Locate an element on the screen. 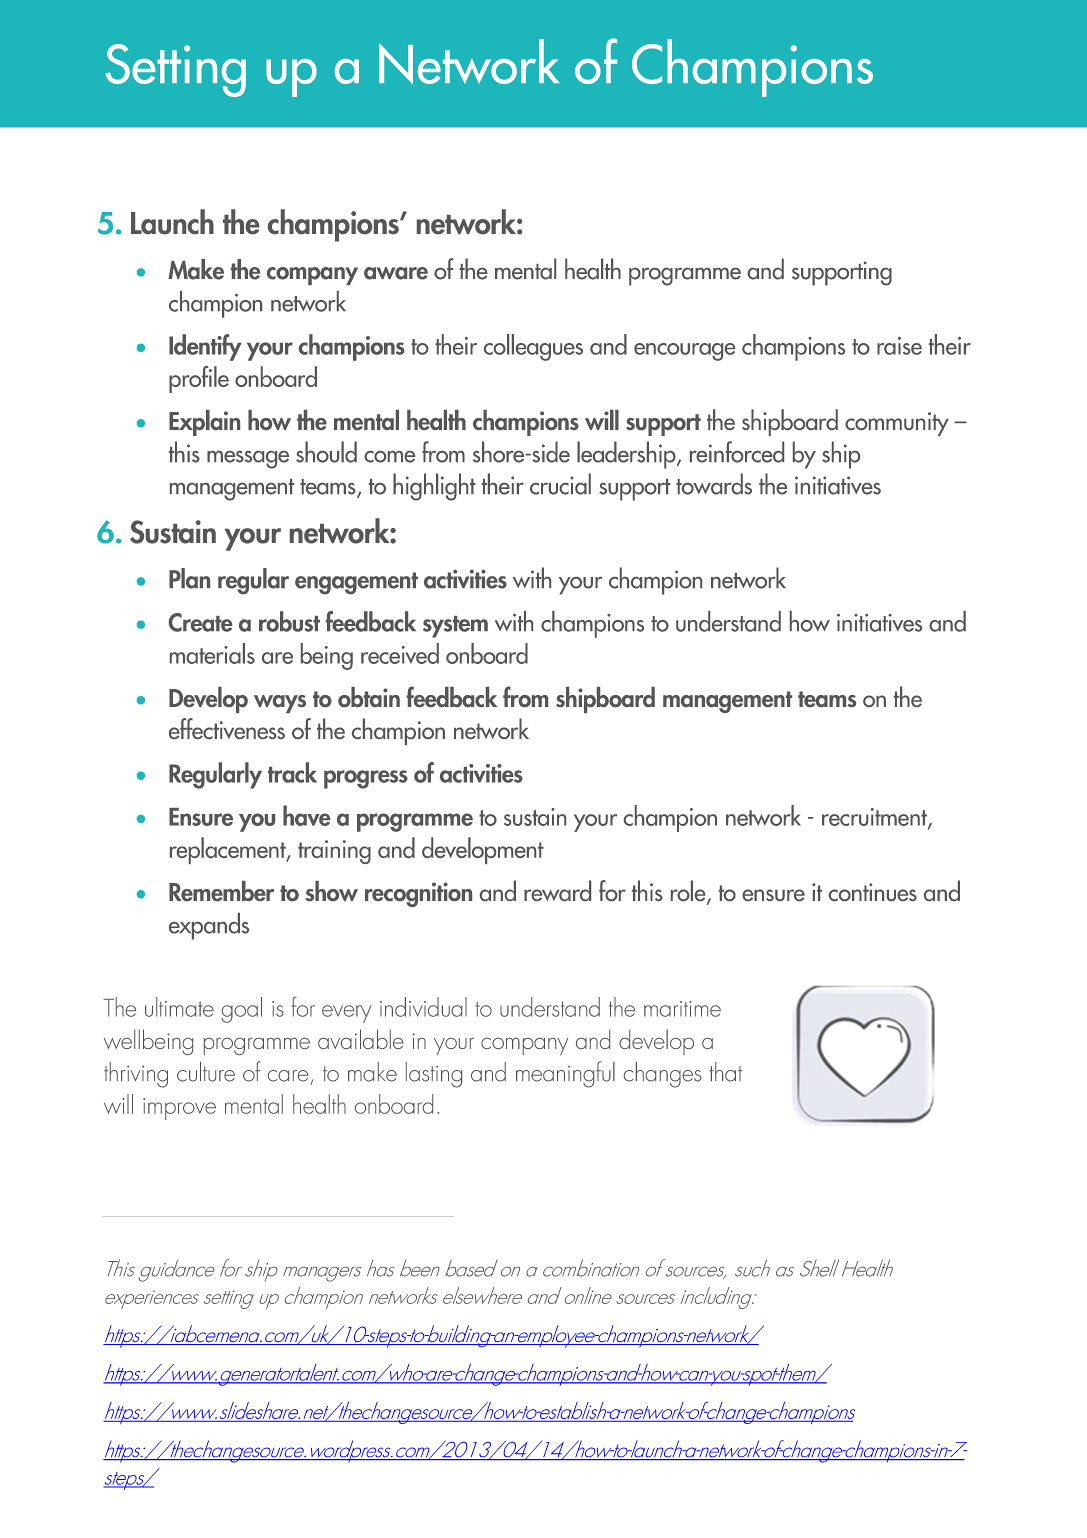  system is located at coordinates (455, 627).
